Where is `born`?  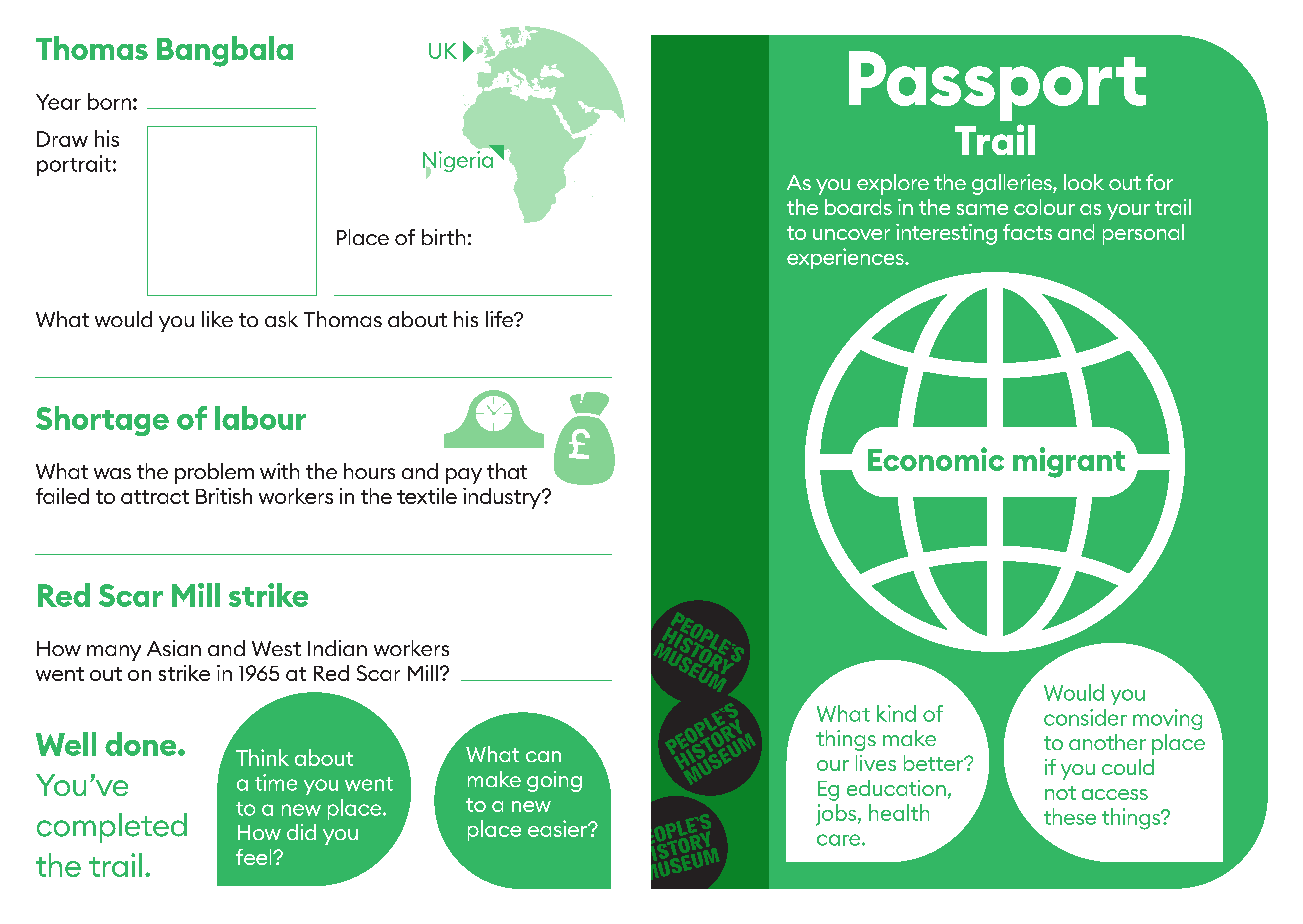
born is located at coordinates (109, 101).
